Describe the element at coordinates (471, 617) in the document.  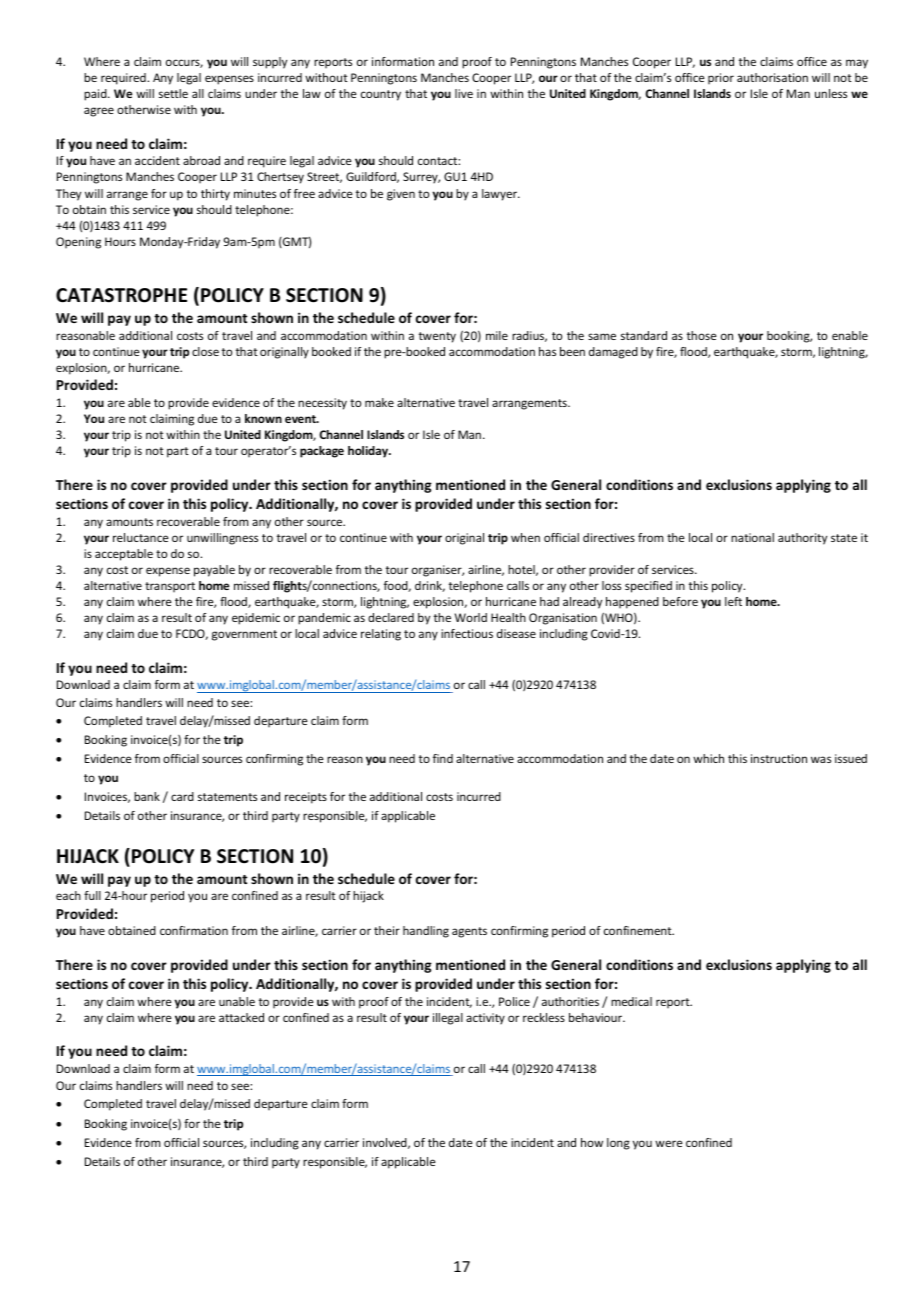
I see `World` at that location.
